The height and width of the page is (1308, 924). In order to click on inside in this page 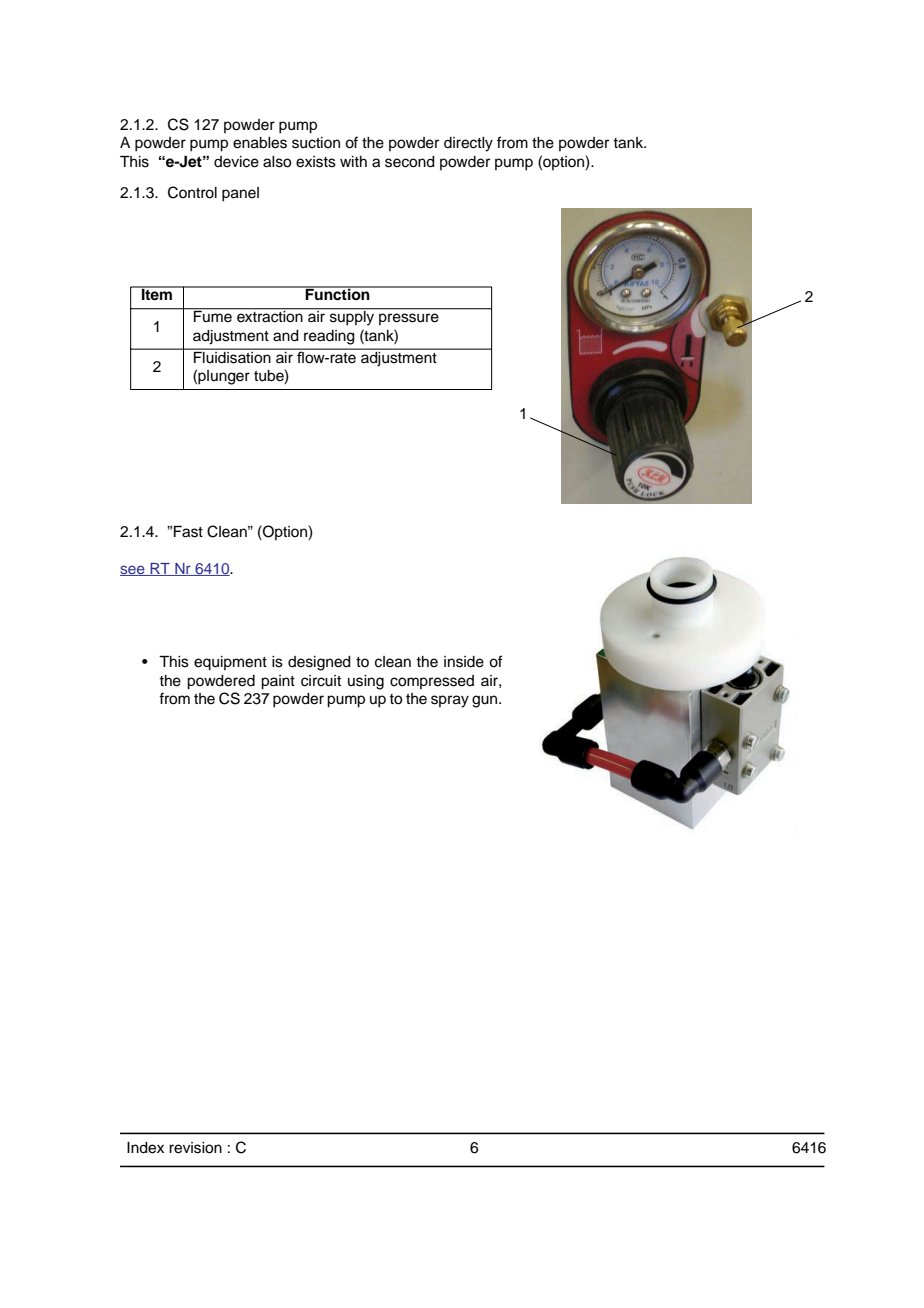, I will do `click(464, 662)`.
